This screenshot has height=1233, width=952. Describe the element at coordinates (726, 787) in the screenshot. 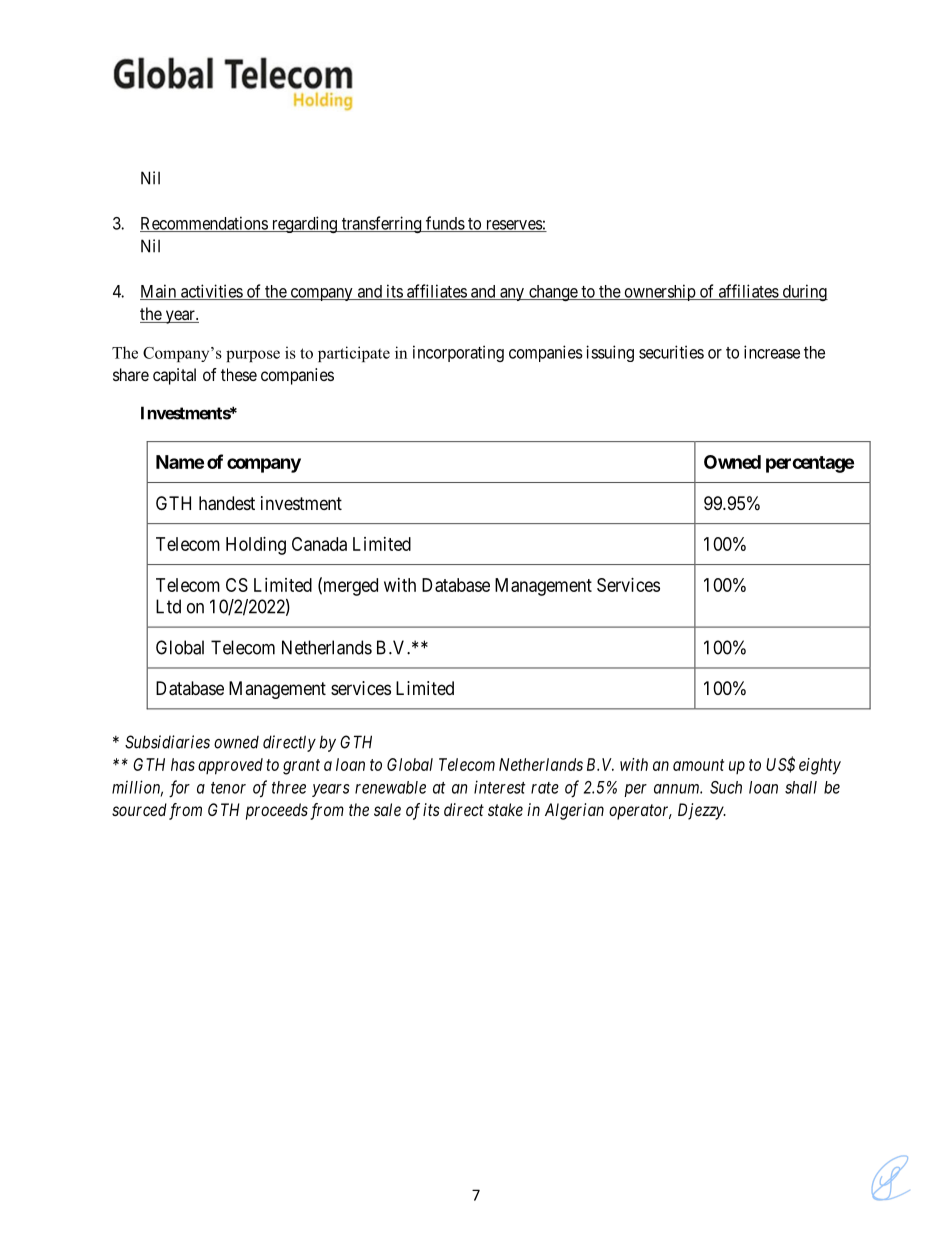

I see `Such` at that location.
